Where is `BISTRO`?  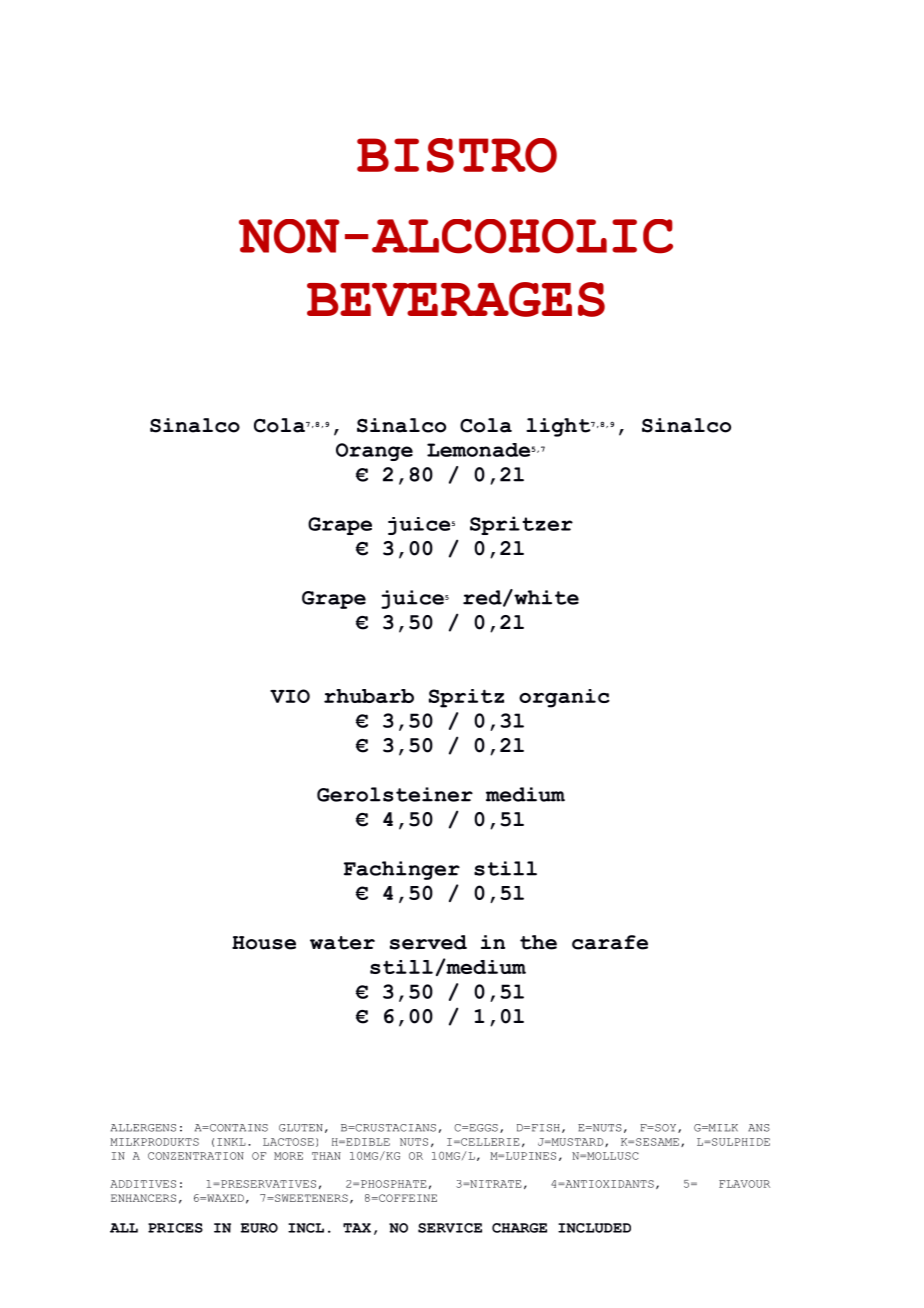 BISTRO is located at coordinates (457, 155).
